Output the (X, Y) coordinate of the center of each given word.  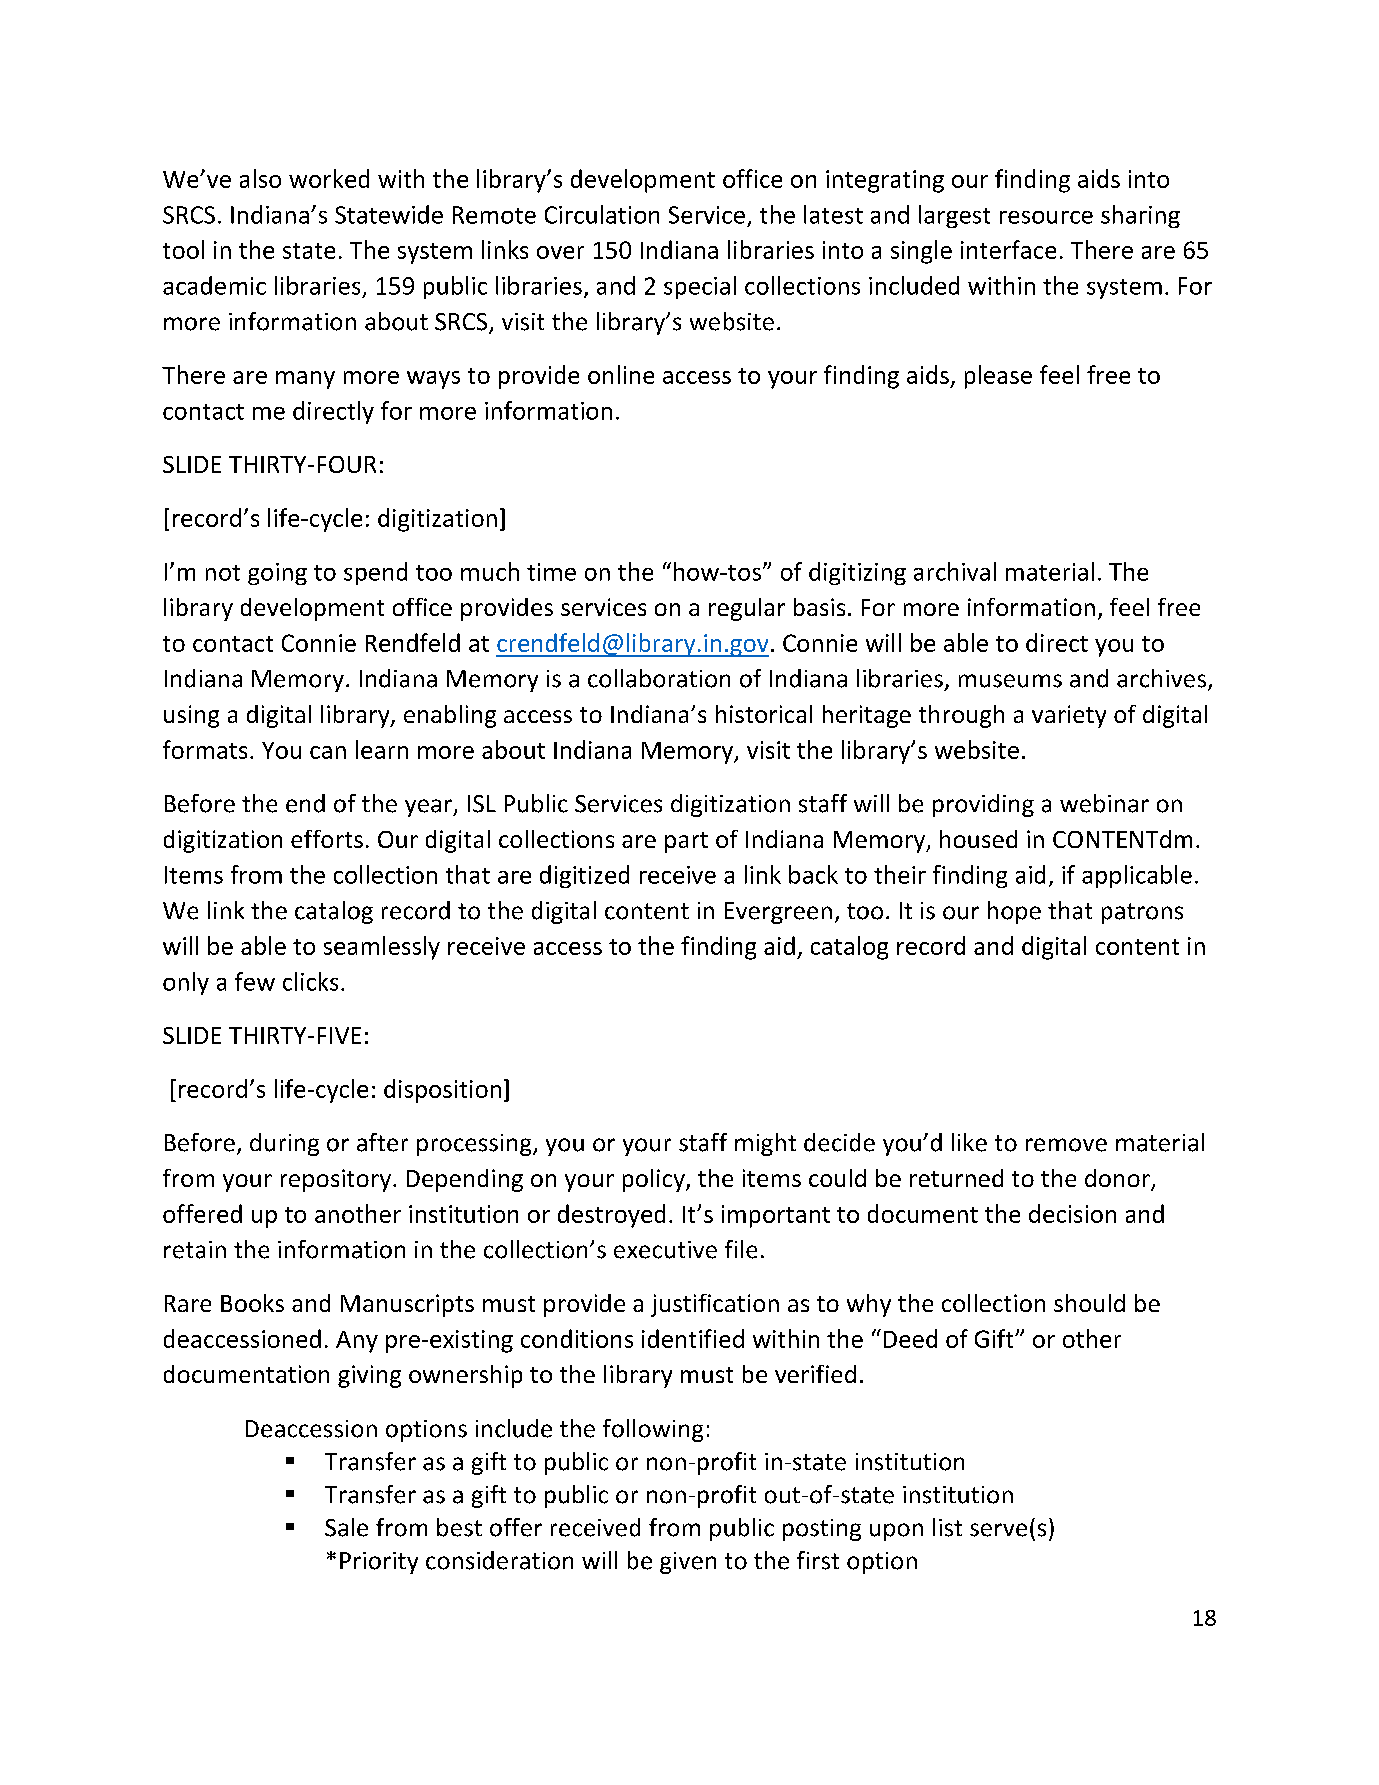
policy (655, 1180)
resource (1046, 217)
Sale (346, 1527)
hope (1014, 912)
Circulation (602, 214)
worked (329, 178)
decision (1072, 1213)
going (277, 574)
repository (337, 1180)
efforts (327, 839)
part (686, 842)
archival (955, 571)
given (688, 1563)
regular (747, 609)
